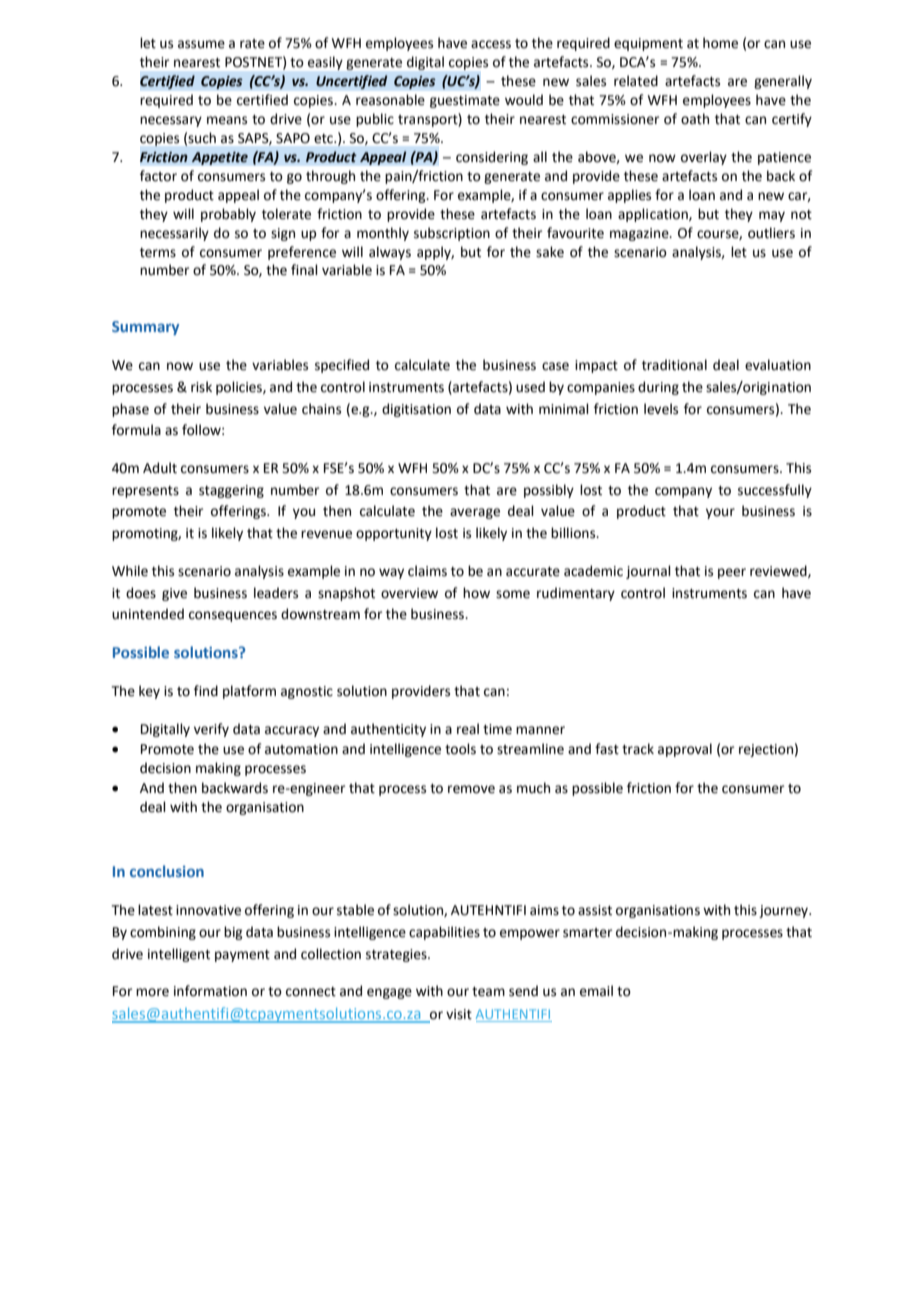  I want to click on average, so click(475, 513).
